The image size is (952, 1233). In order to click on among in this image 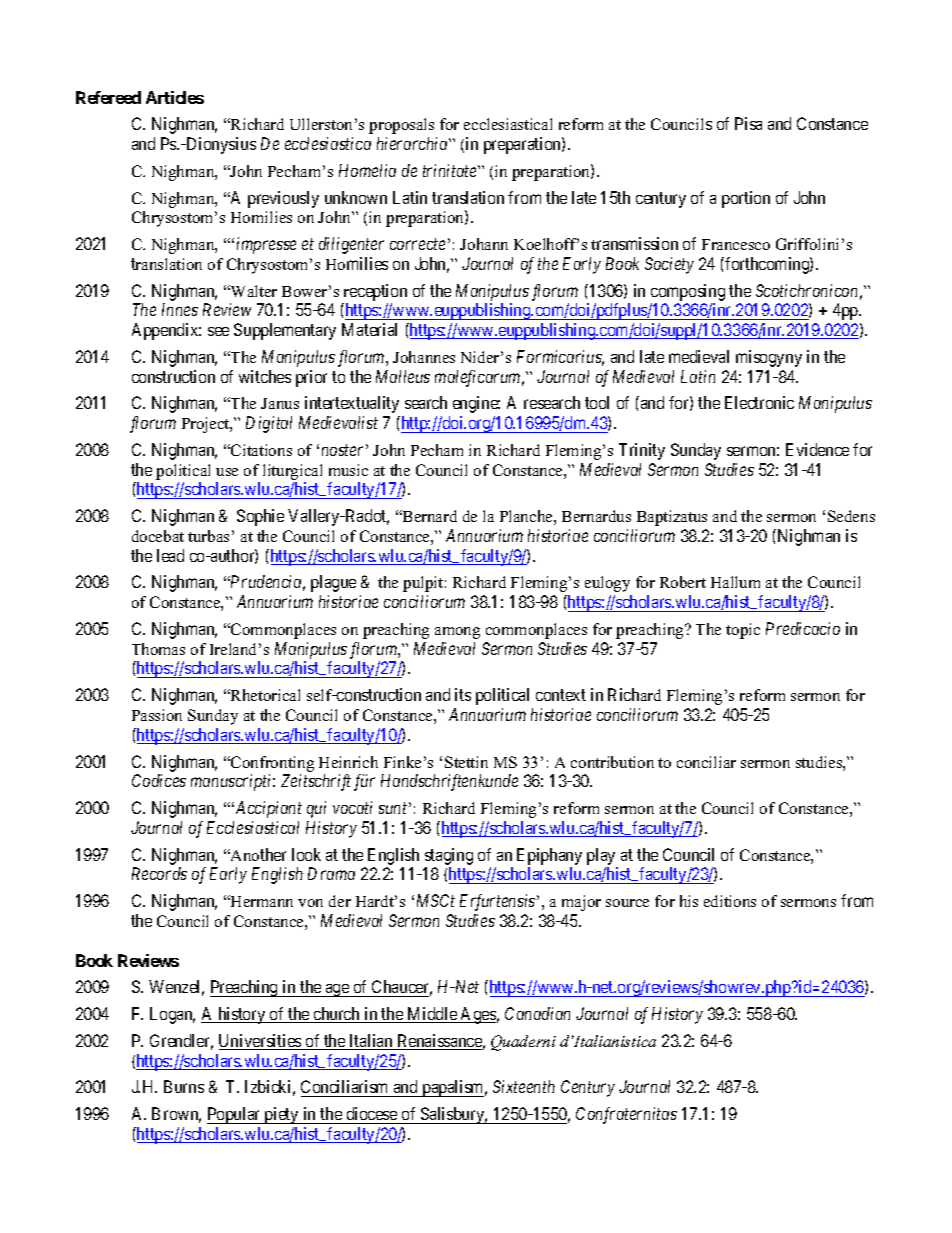, I will do `click(457, 633)`.
